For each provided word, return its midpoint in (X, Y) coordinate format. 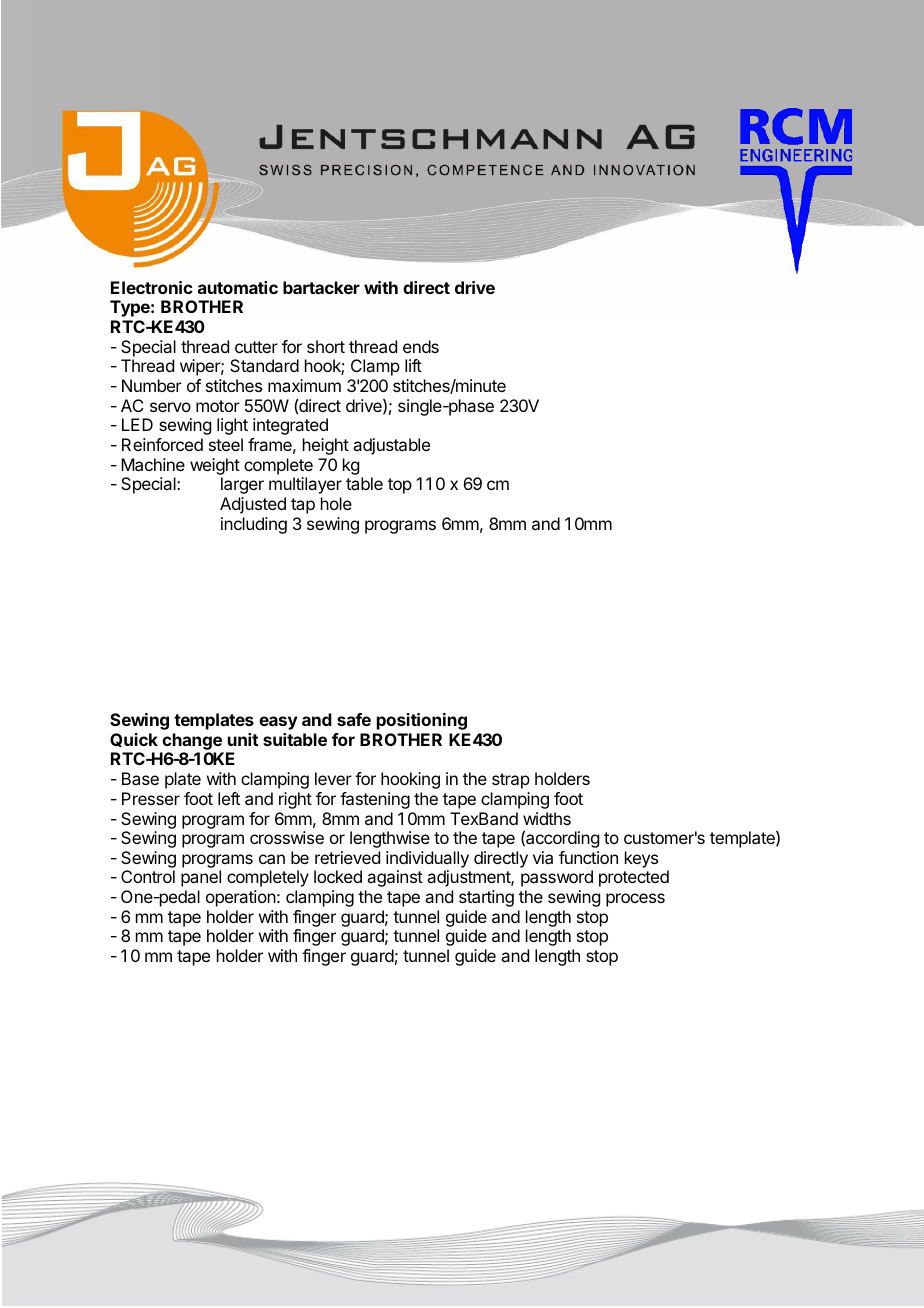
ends (421, 346)
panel (201, 878)
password (557, 878)
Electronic (152, 287)
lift (413, 365)
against (395, 878)
